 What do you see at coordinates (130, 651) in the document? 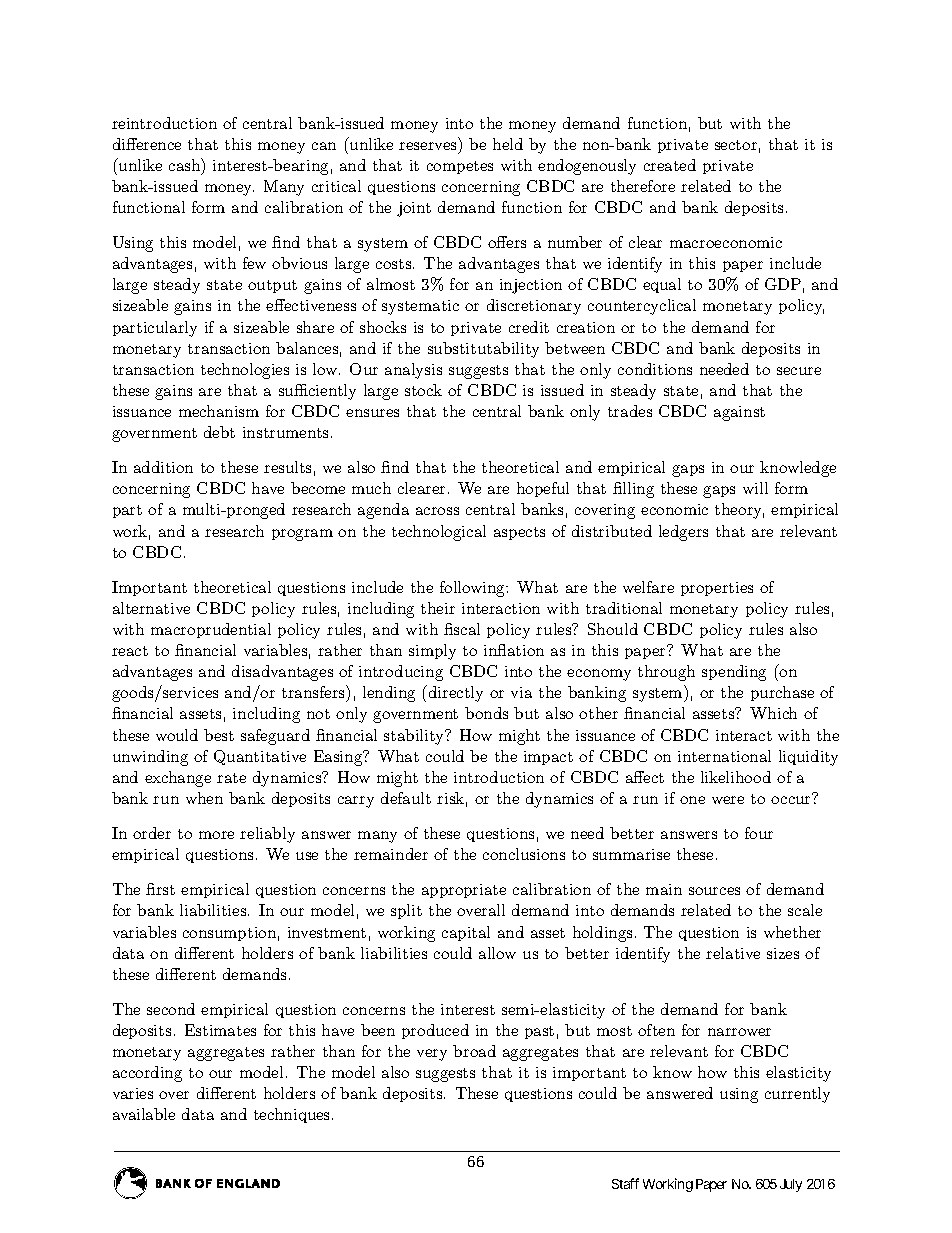
I see `react` at bounding box center [130, 651].
